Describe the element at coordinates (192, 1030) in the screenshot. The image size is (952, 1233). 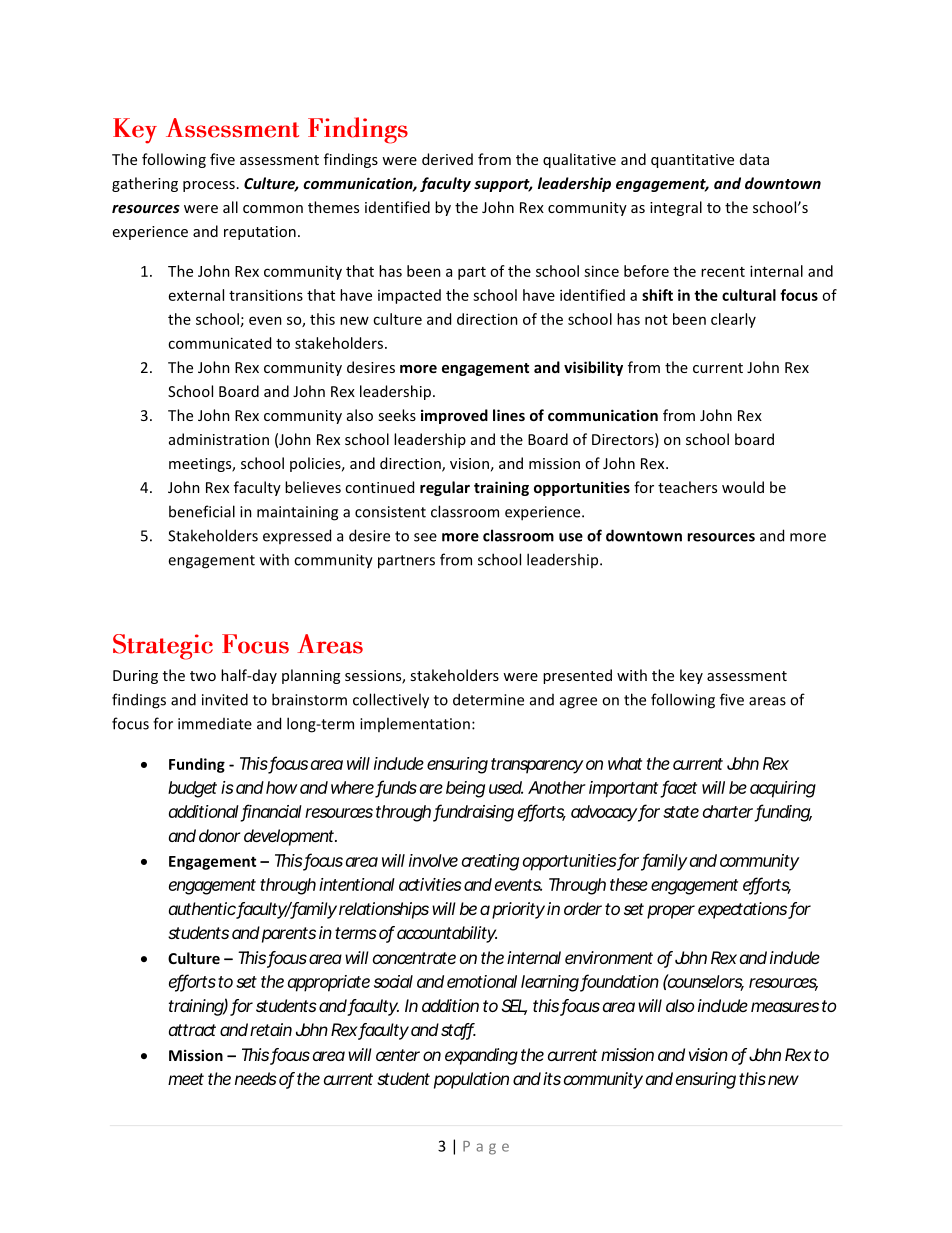
I see `attract` at that location.
